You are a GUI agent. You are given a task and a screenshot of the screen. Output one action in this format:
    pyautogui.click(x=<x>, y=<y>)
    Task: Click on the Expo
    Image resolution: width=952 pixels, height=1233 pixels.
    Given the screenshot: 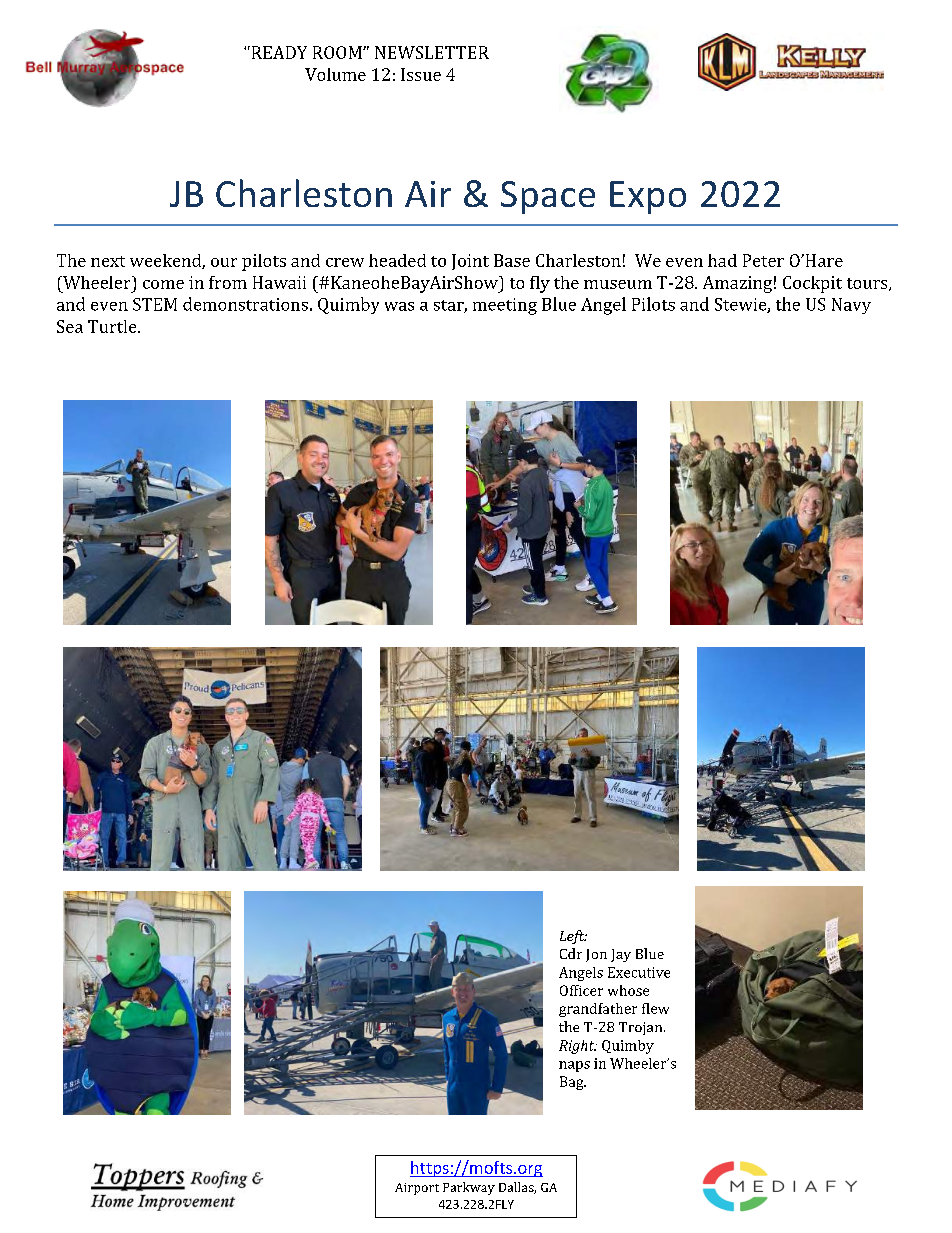 What is the action you would take?
    pyautogui.click(x=648, y=197)
